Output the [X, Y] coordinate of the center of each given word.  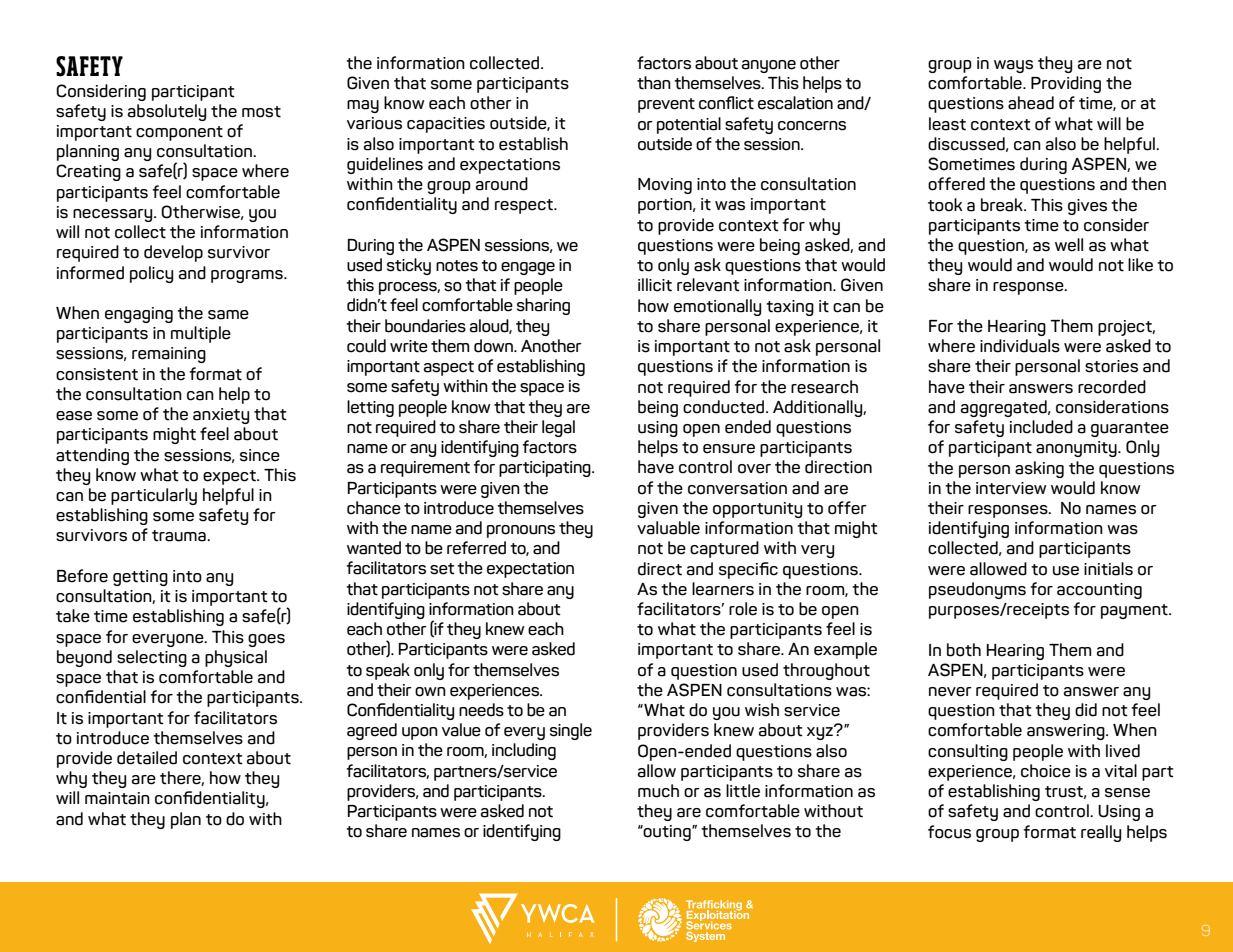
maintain [117, 798]
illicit [655, 285]
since [260, 455]
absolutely [167, 112]
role [743, 609]
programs [248, 276]
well [1069, 245]
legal [558, 428]
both [964, 650]
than [654, 83]
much [658, 791]
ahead [1031, 103]
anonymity [1077, 449]
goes [266, 640]
